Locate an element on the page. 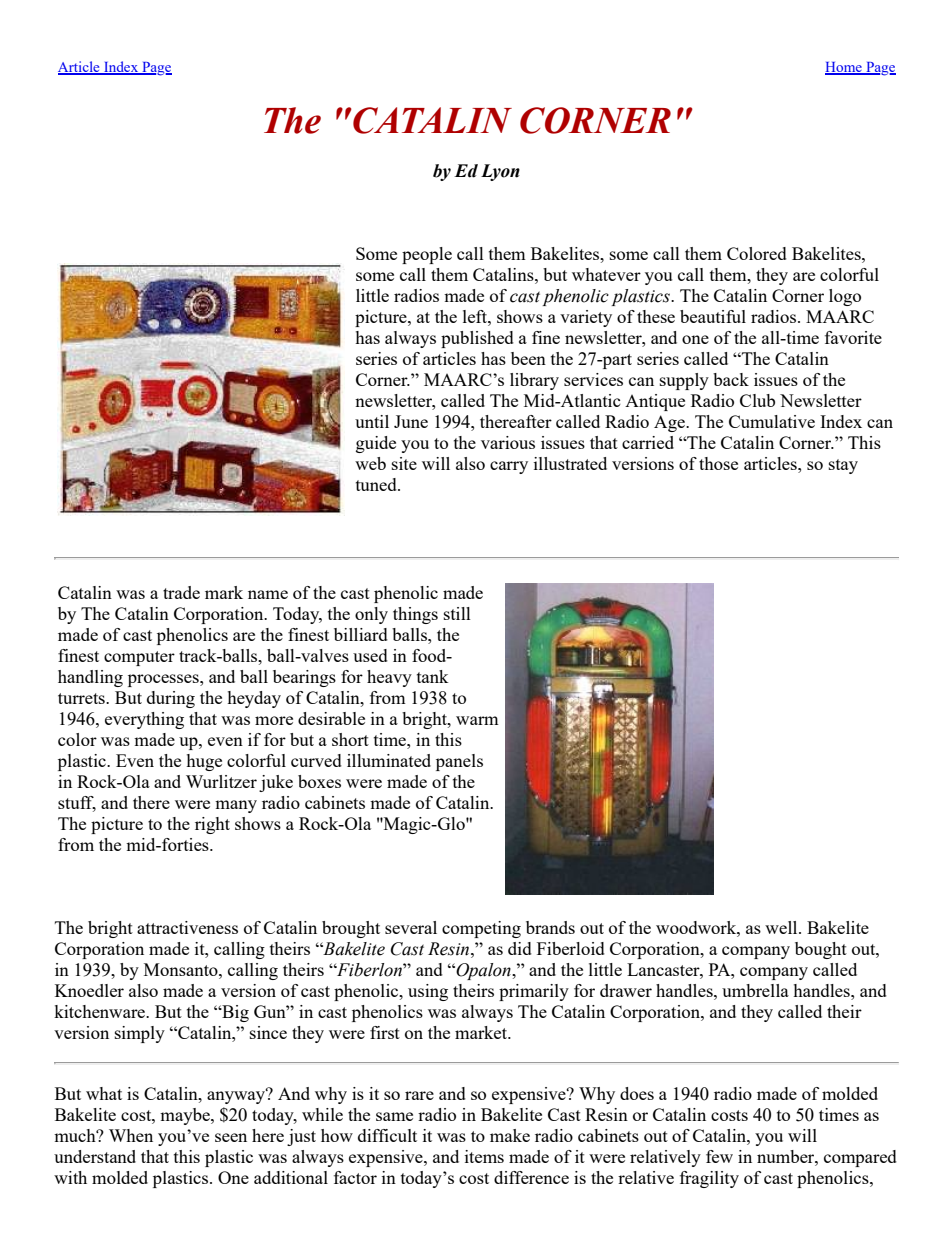 This page has width=952, height=1233. those is located at coordinates (718, 463).
